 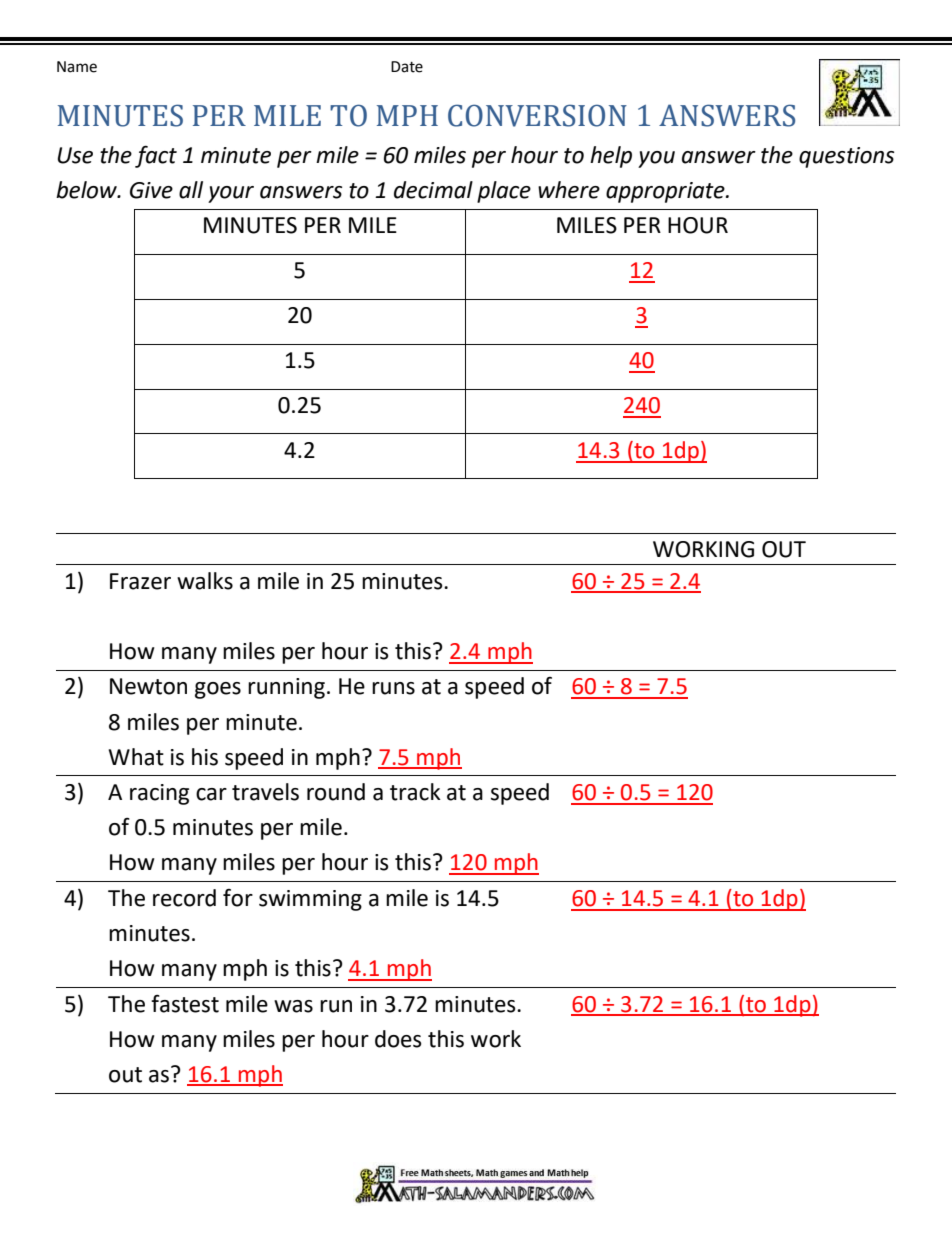 I want to click on Date, so click(x=407, y=67).
